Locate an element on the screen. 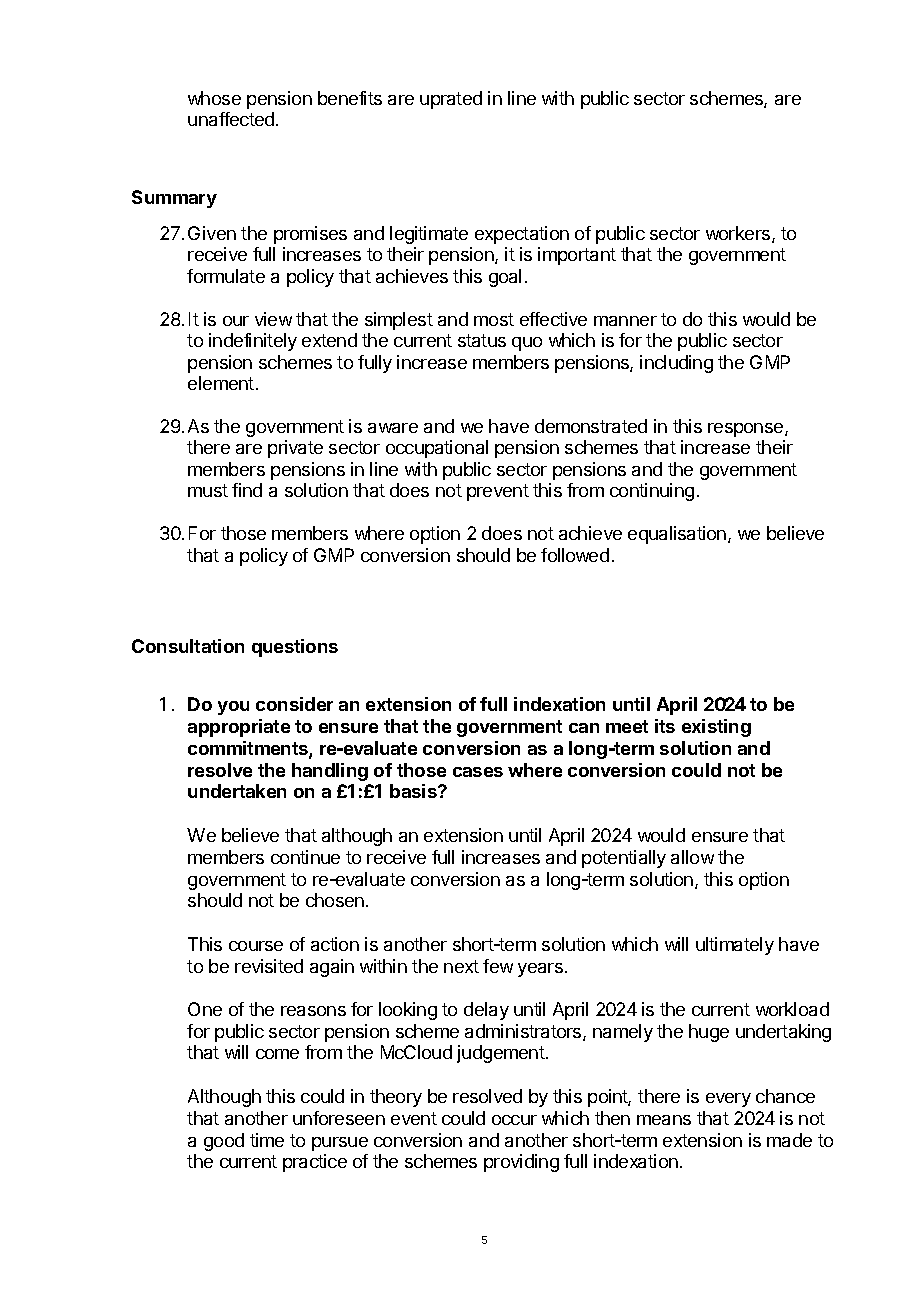 The width and height of the screenshot is (924, 1308). questions is located at coordinates (295, 648).
